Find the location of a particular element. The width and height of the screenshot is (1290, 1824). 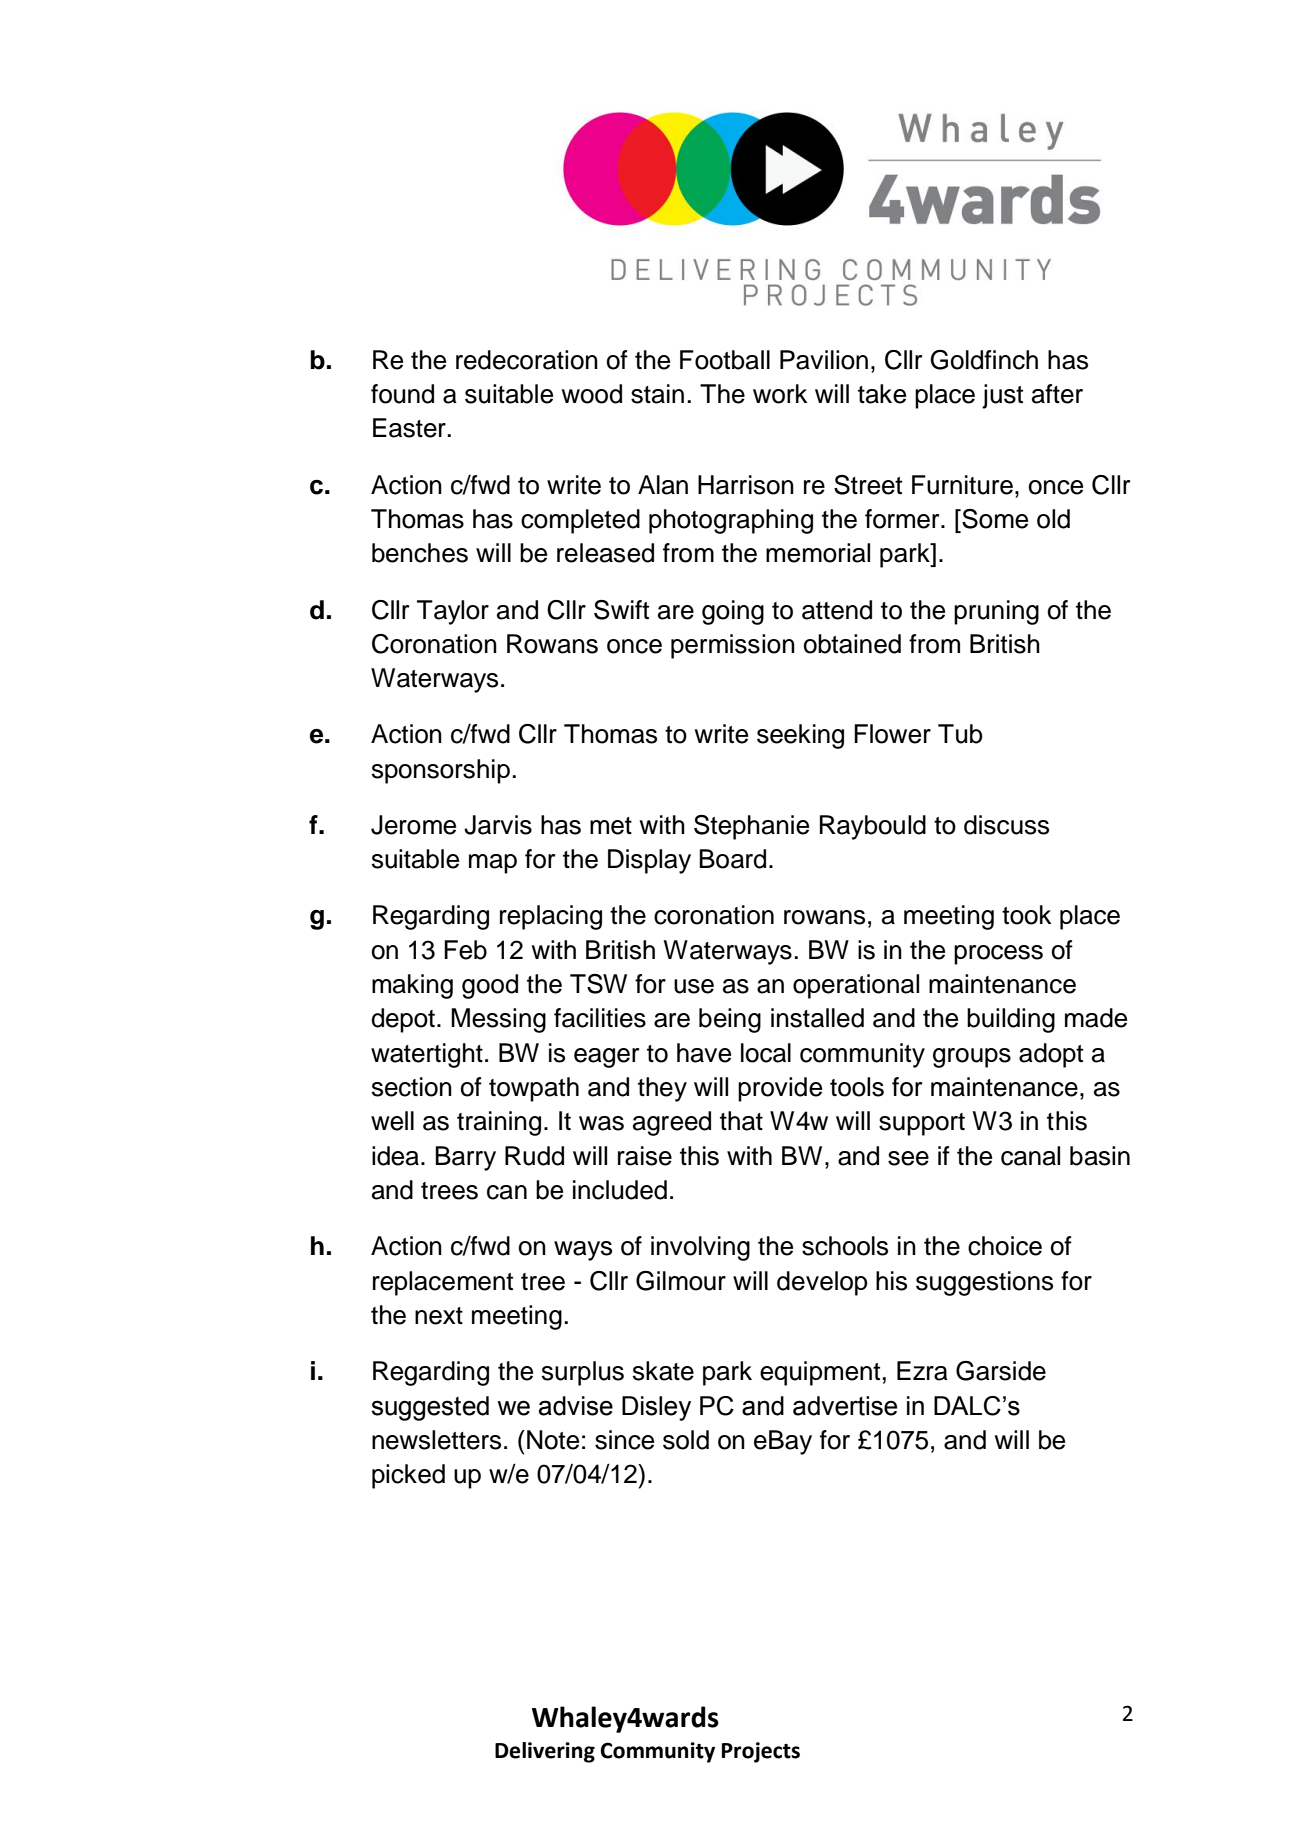

Messing is located at coordinates (498, 1020).
